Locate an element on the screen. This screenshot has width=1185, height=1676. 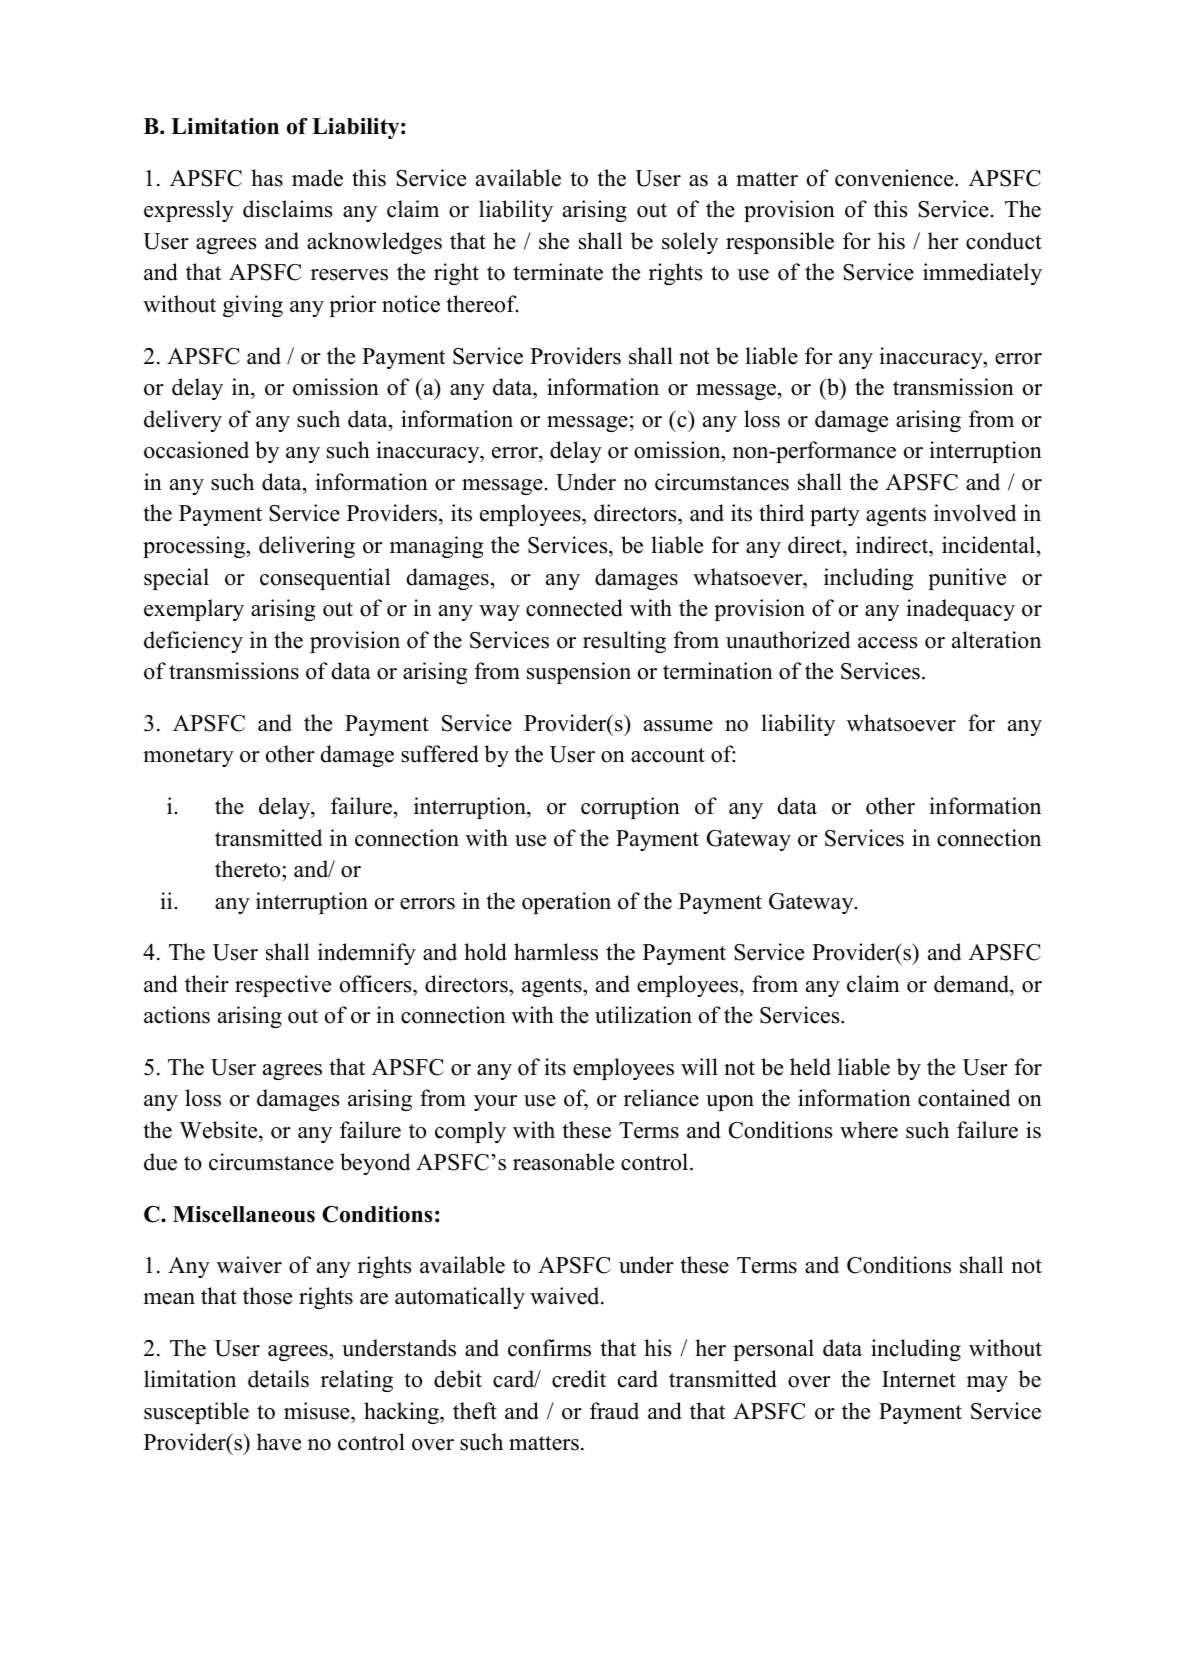
convenience is located at coordinates (895, 178).
